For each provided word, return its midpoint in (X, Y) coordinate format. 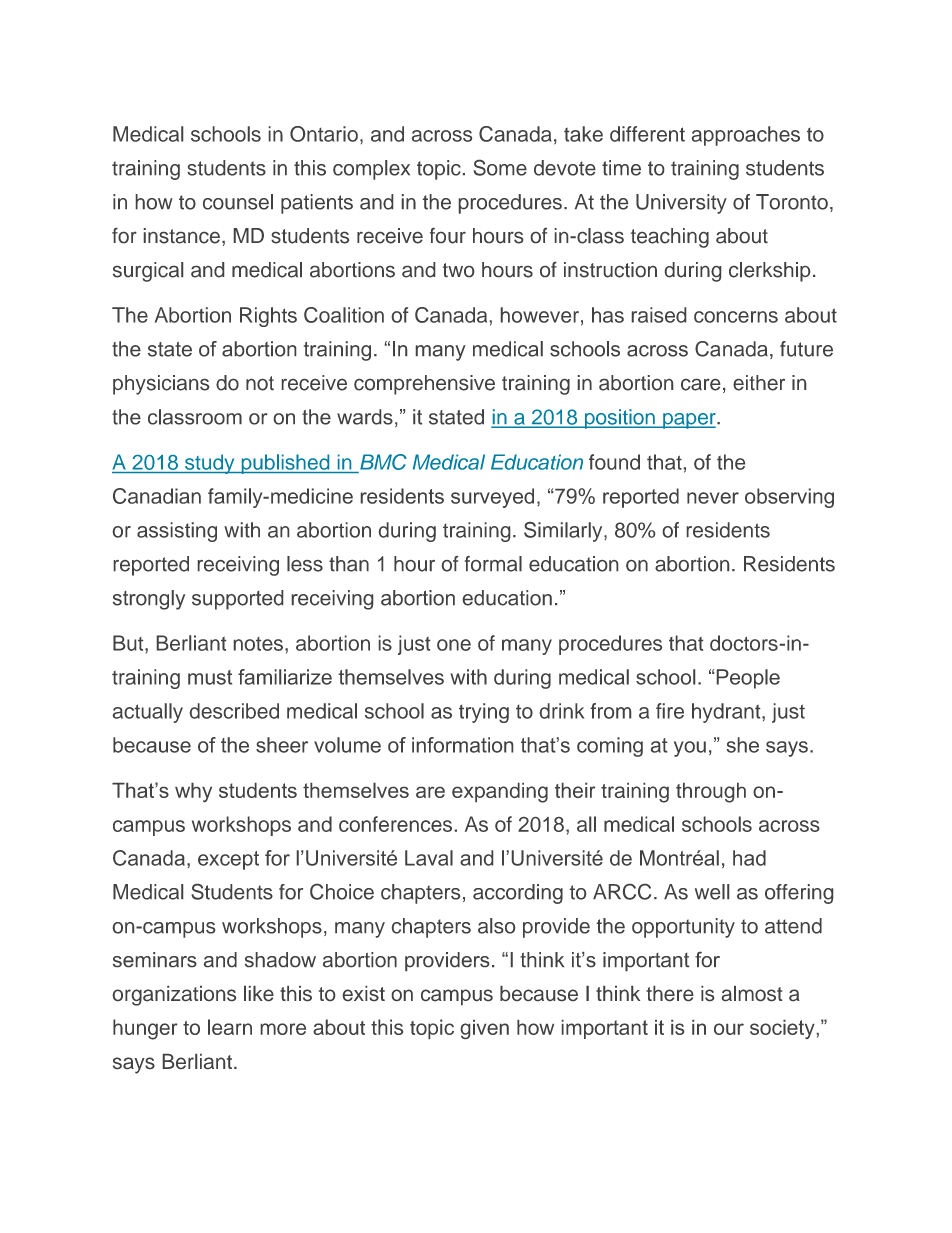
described (234, 711)
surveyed (492, 498)
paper (689, 421)
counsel (238, 202)
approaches (746, 136)
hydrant (727, 713)
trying (484, 713)
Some (500, 168)
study (210, 464)
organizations (174, 996)
